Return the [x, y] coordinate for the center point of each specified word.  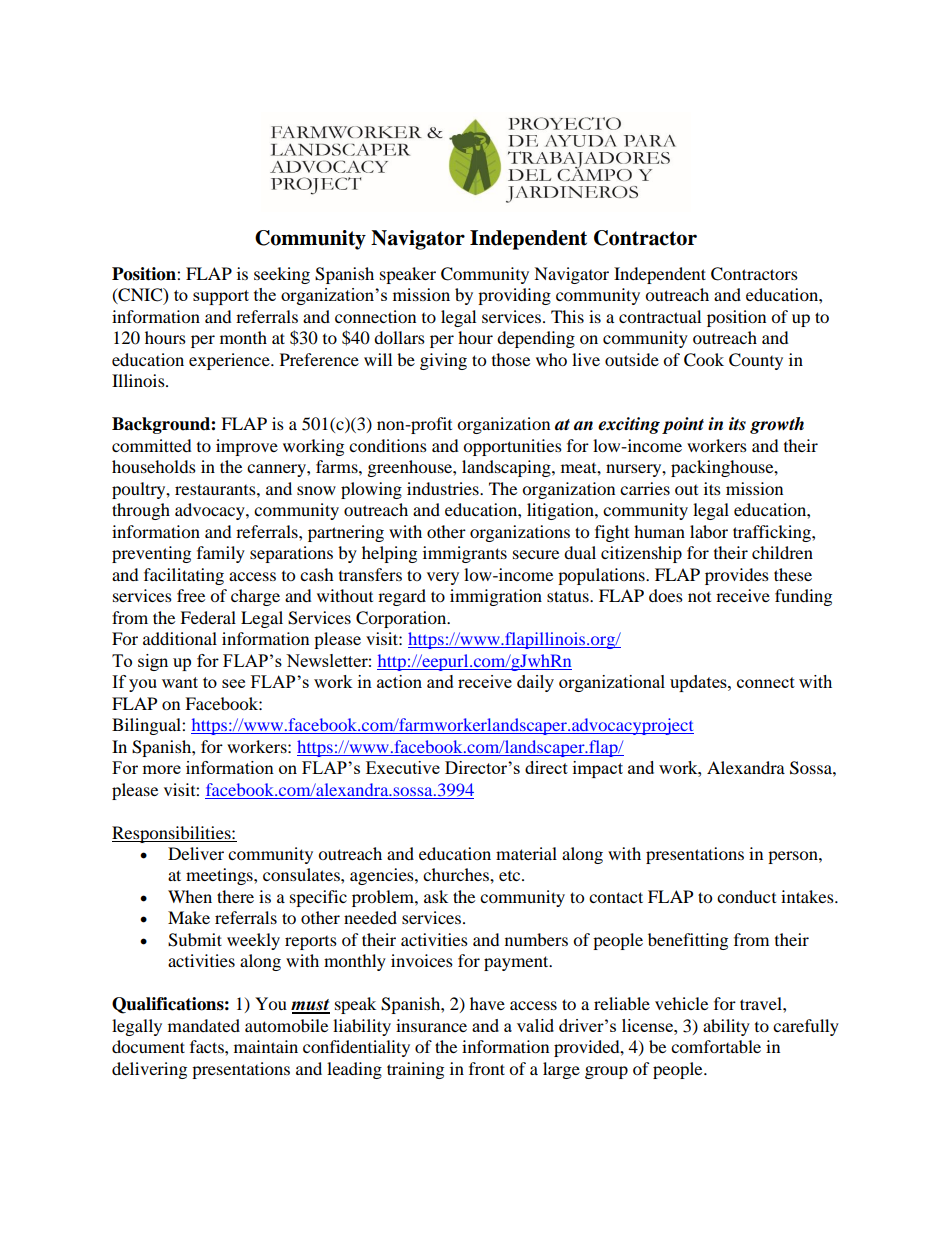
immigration [496, 597]
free [191, 595]
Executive [403, 767]
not [699, 597]
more [161, 769]
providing [514, 296]
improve [247, 447]
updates [699, 683]
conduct [746, 896]
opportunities [512, 447]
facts [208, 1046]
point [683, 425]
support [221, 297]
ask [436, 896]
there [235, 896]
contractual [660, 316]
